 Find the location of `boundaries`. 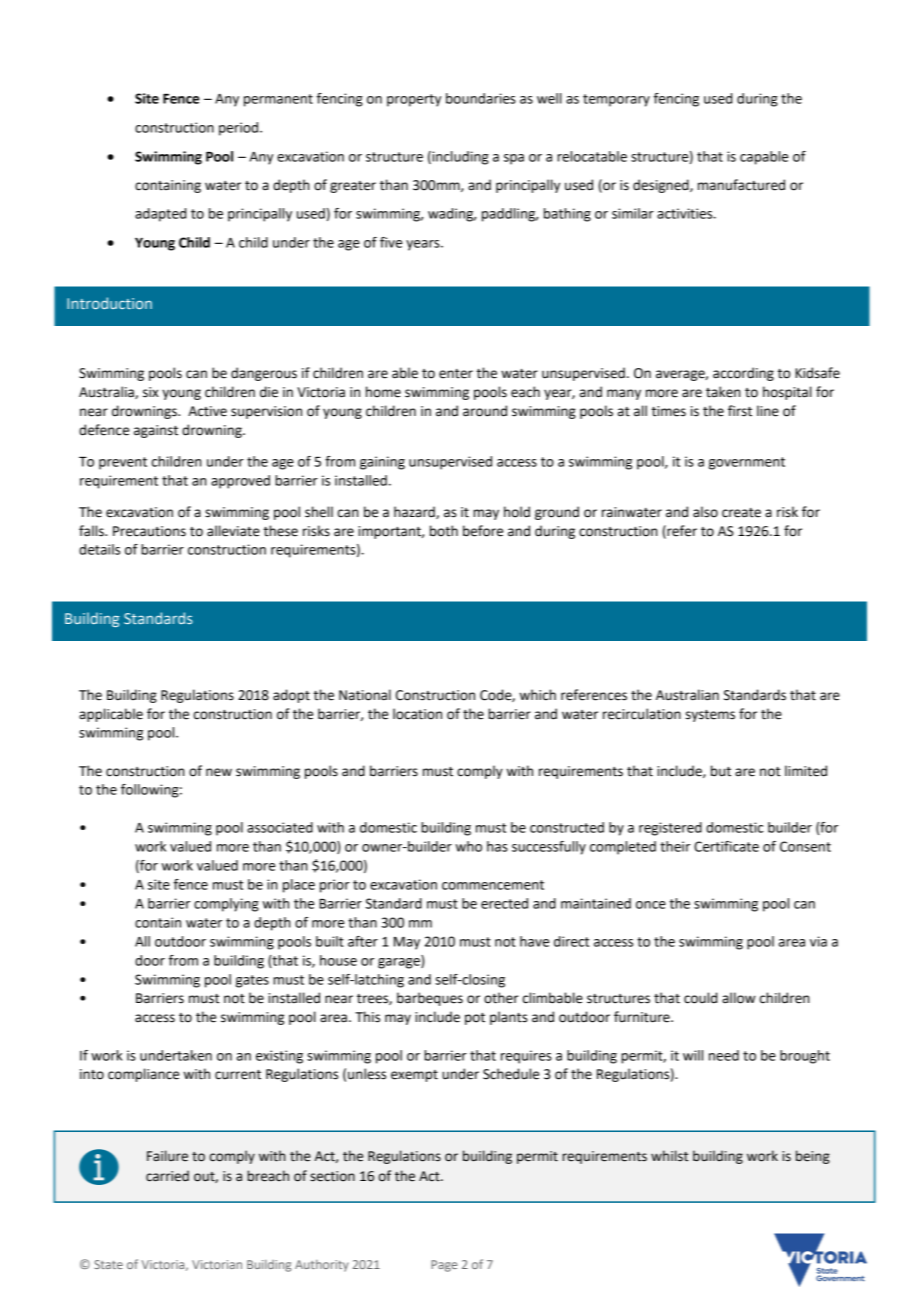

boundaries is located at coordinates (481, 98).
